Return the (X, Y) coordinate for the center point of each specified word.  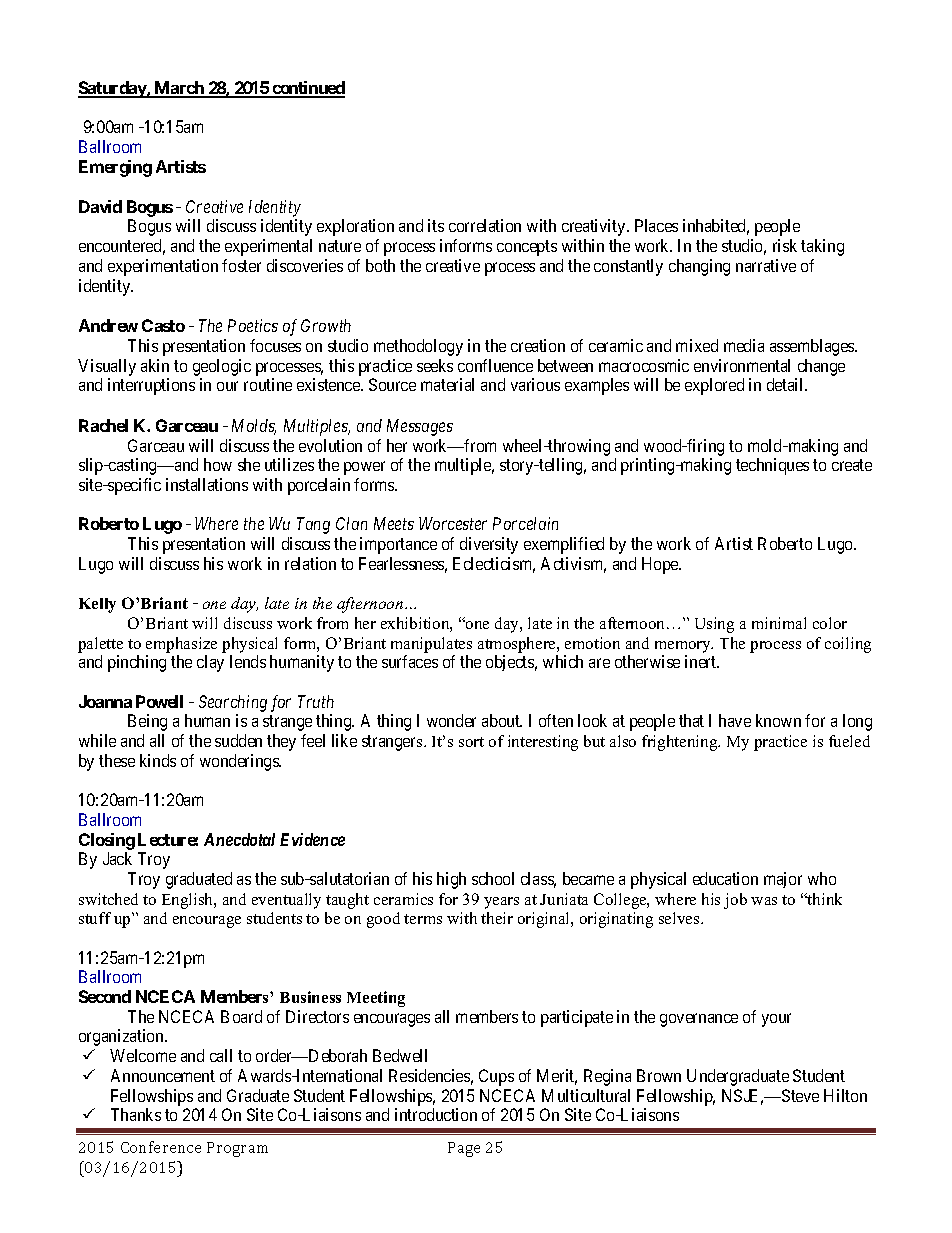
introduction (436, 1114)
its (436, 225)
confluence (495, 365)
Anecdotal (239, 839)
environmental (742, 365)
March (179, 89)
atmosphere (518, 645)
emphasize (181, 645)
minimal (779, 623)
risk (785, 245)
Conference (161, 1147)
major (783, 880)
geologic (222, 367)
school (493, 878)
